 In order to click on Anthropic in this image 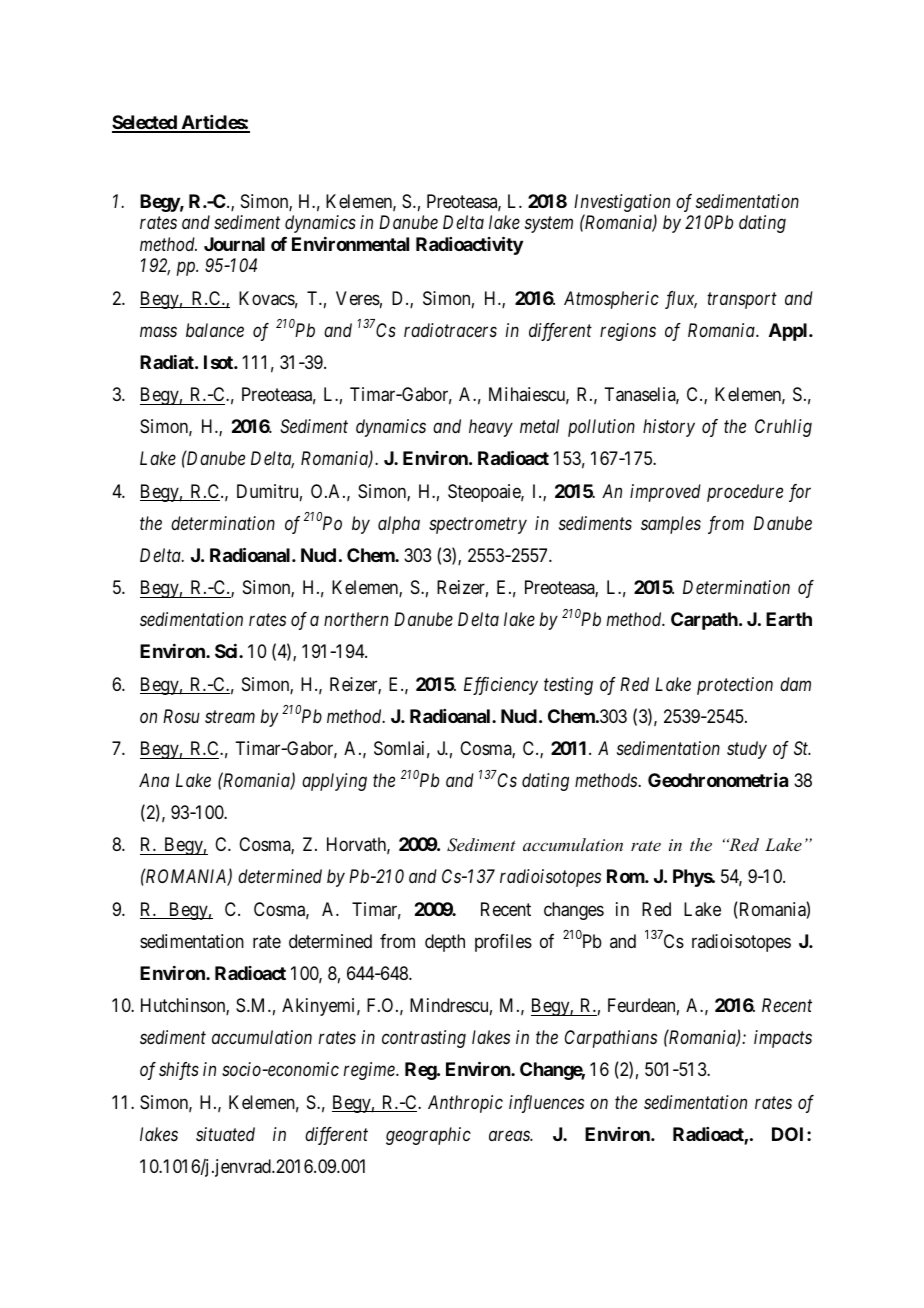, I will do `click(465, 1104)`.
